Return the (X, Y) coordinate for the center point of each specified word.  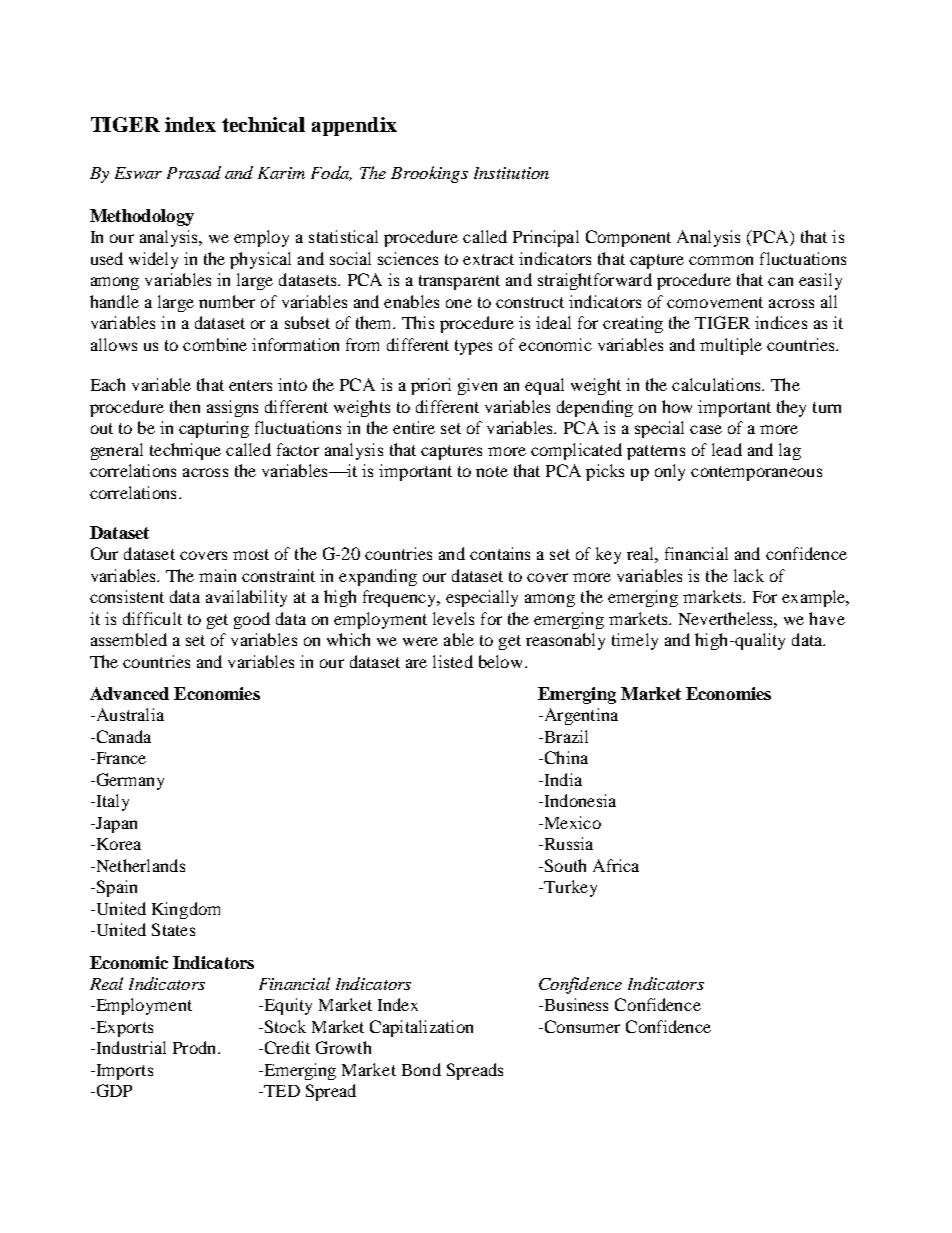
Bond (421, 1069)
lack (749, 575)
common (721, 260)
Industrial (130, 1047)
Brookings (429, 174)
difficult (152, 618)
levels (453, 618)
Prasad (194, 172)
